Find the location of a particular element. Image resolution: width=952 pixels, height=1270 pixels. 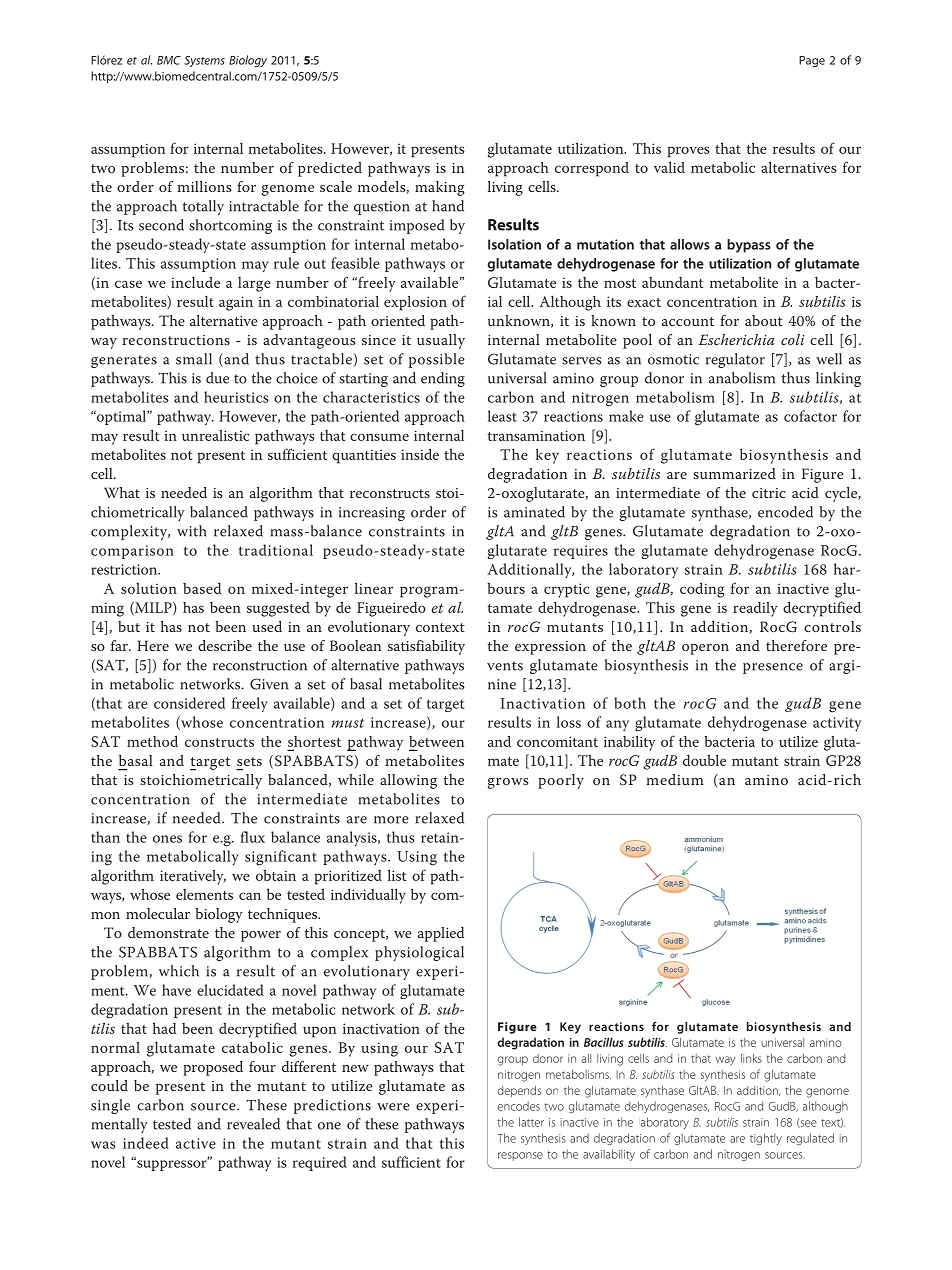

grows is located at coordinates (508, 783).
